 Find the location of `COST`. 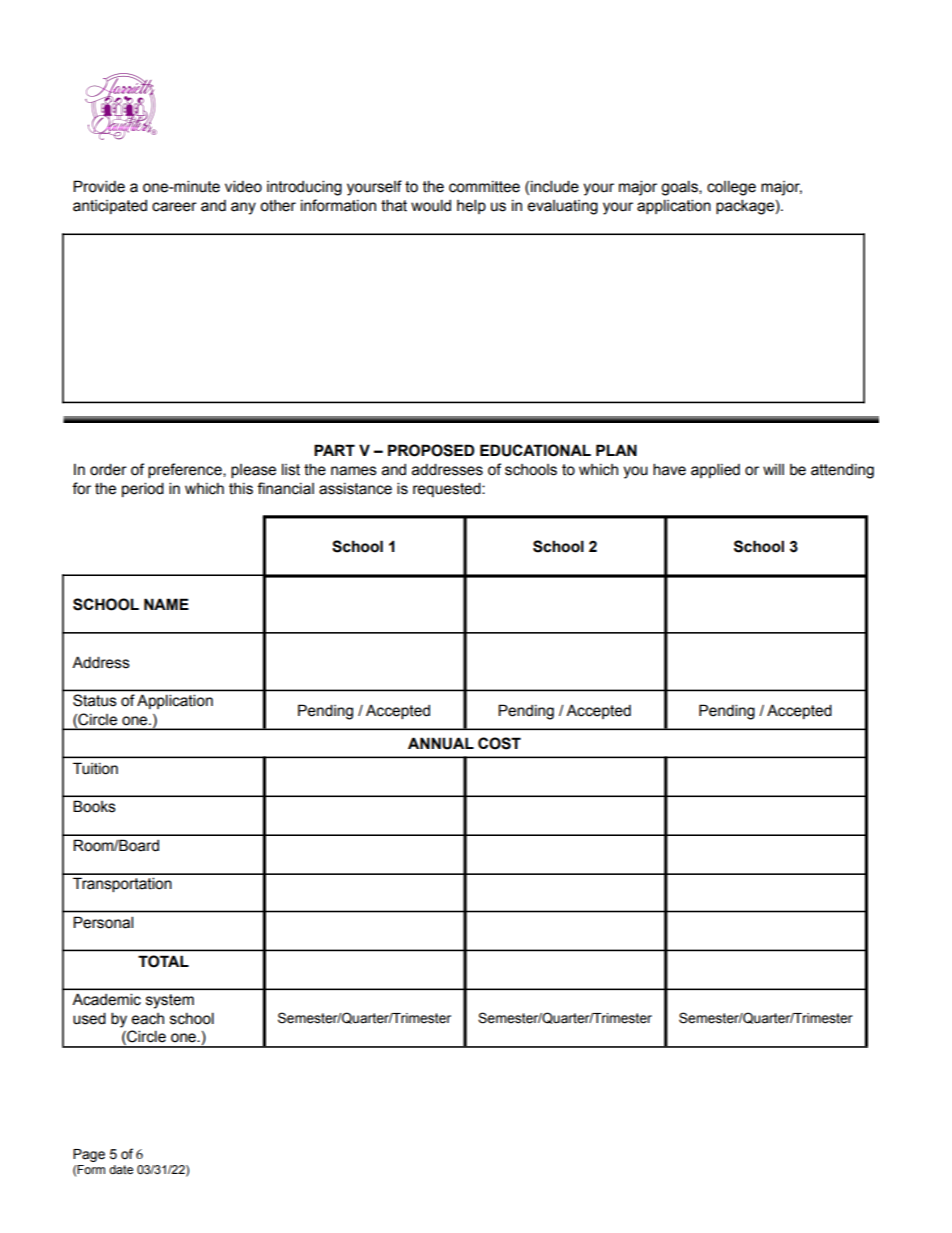

COST is located at coordinates (499, 743).
